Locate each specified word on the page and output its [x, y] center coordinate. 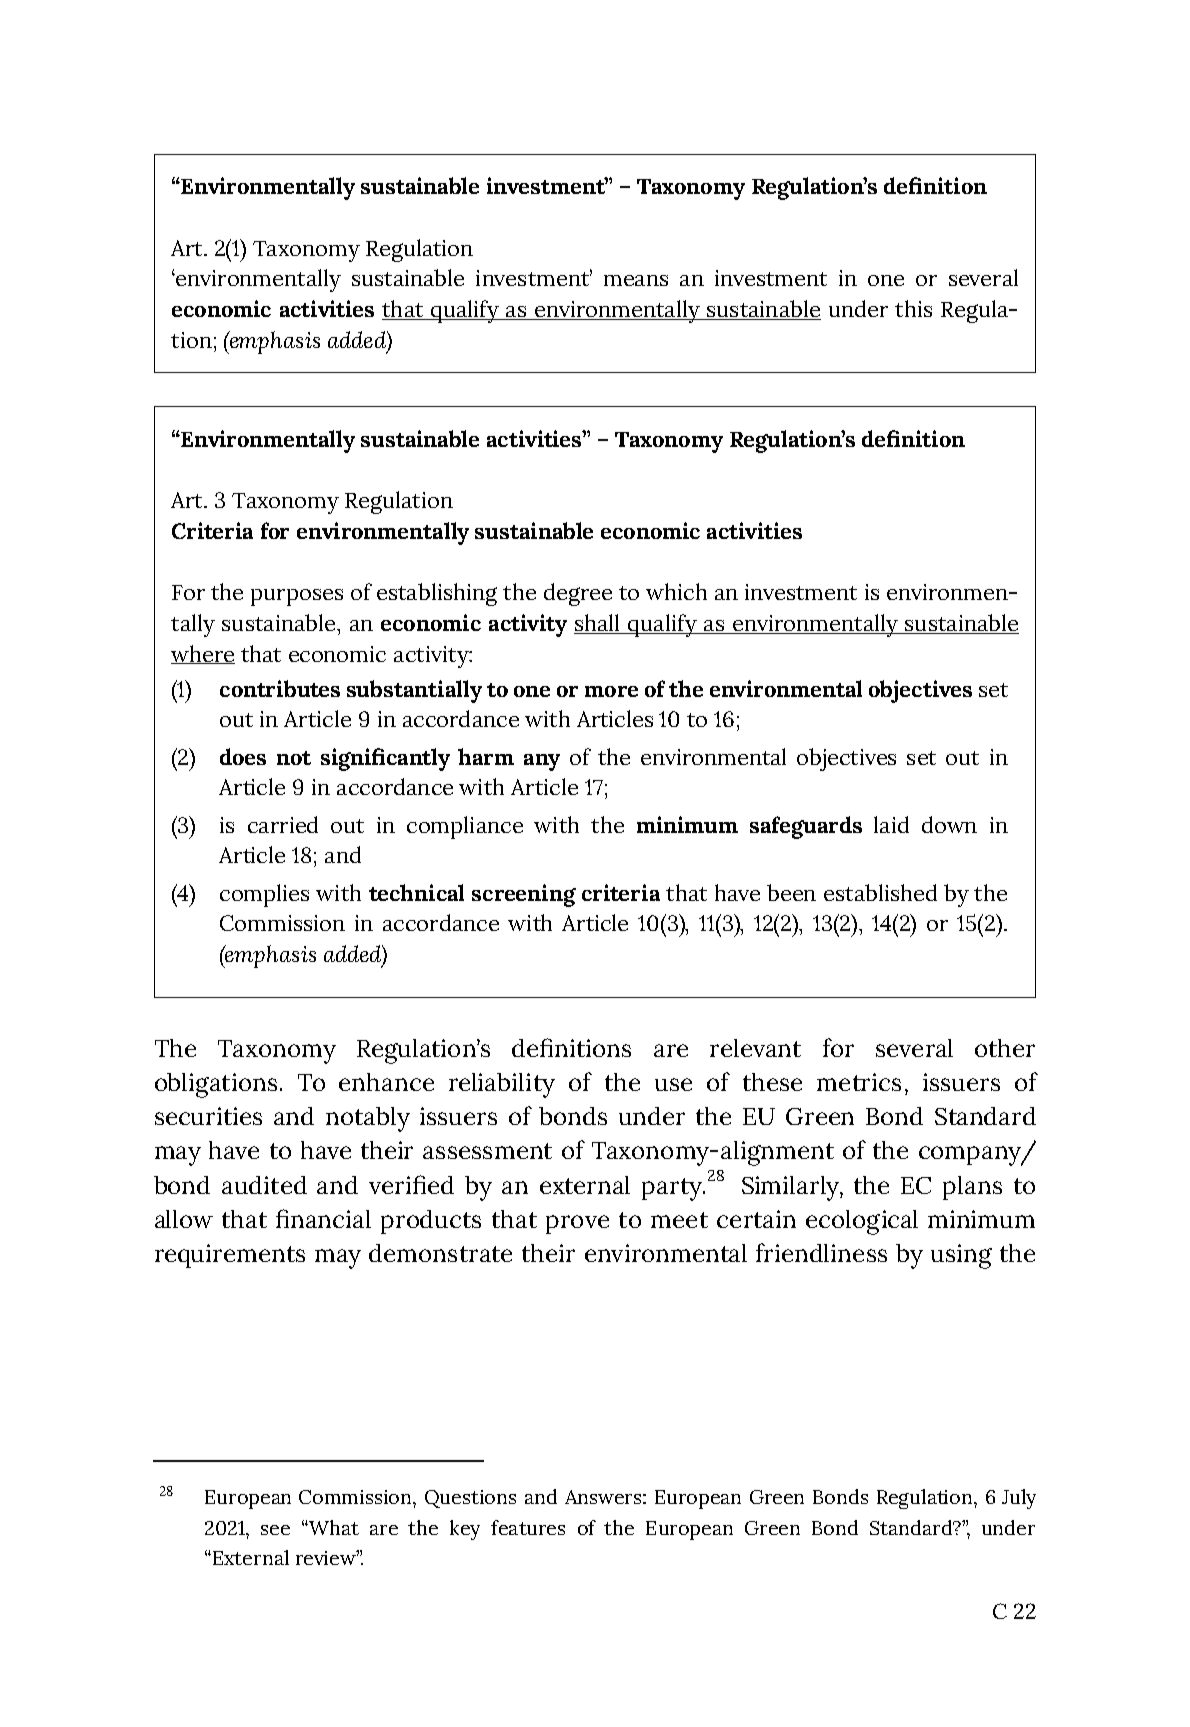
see [275, 1530]
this [913, 308]
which [676, 591]
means [636, 280]
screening [524, 895]
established [880, 892]
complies [264, 895]
